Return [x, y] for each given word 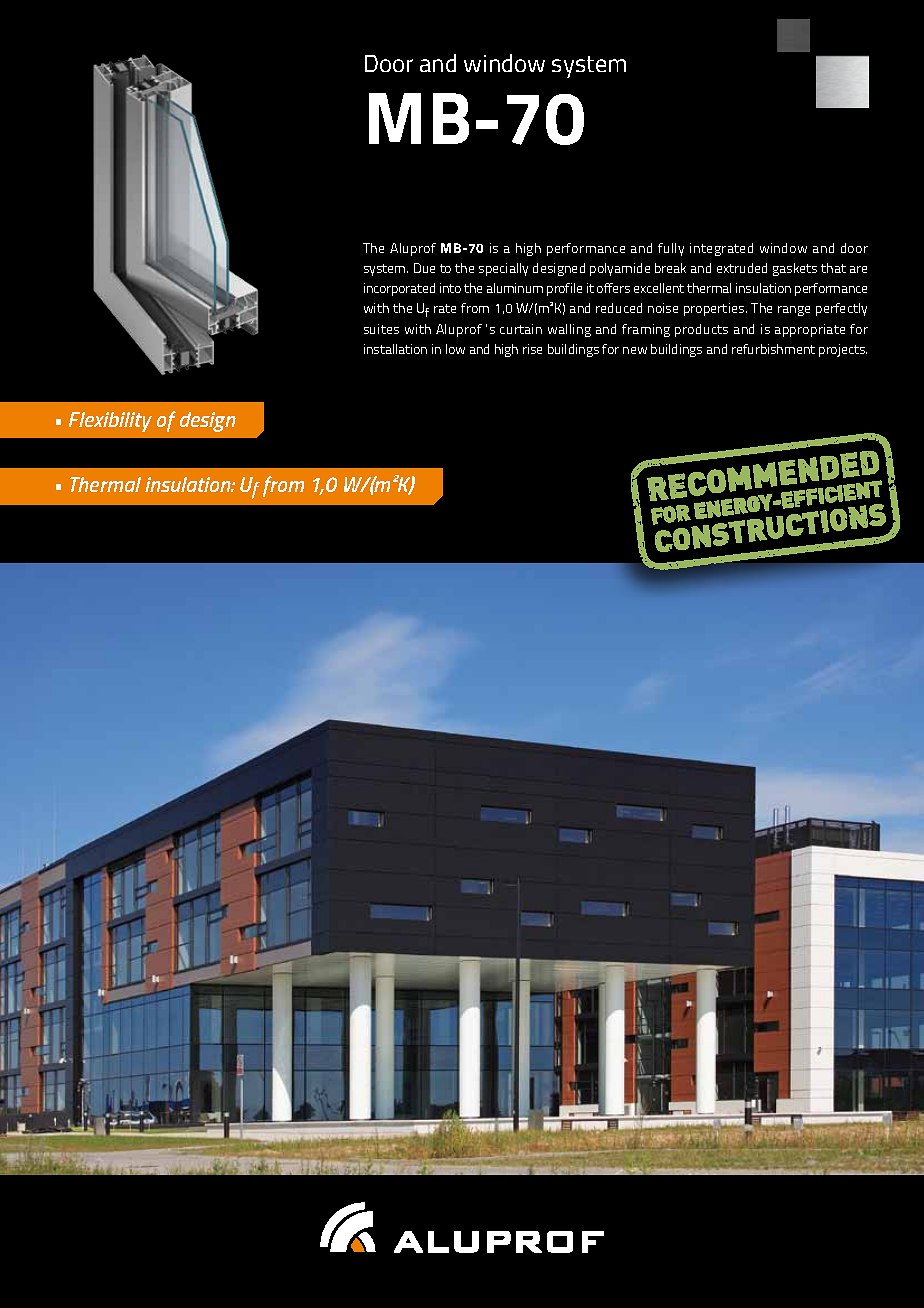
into [450, 288]
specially [503, 269]
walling [569, 330]
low [455, 349]
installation [395, 349]
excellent [659, 288]
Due [424, 268]
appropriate [810, 330]
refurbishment [773, 349]
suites [381, 329]
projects [843, 350]
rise [532, 349]
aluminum [515, 288]
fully [671, 249]
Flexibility [110, 422]
